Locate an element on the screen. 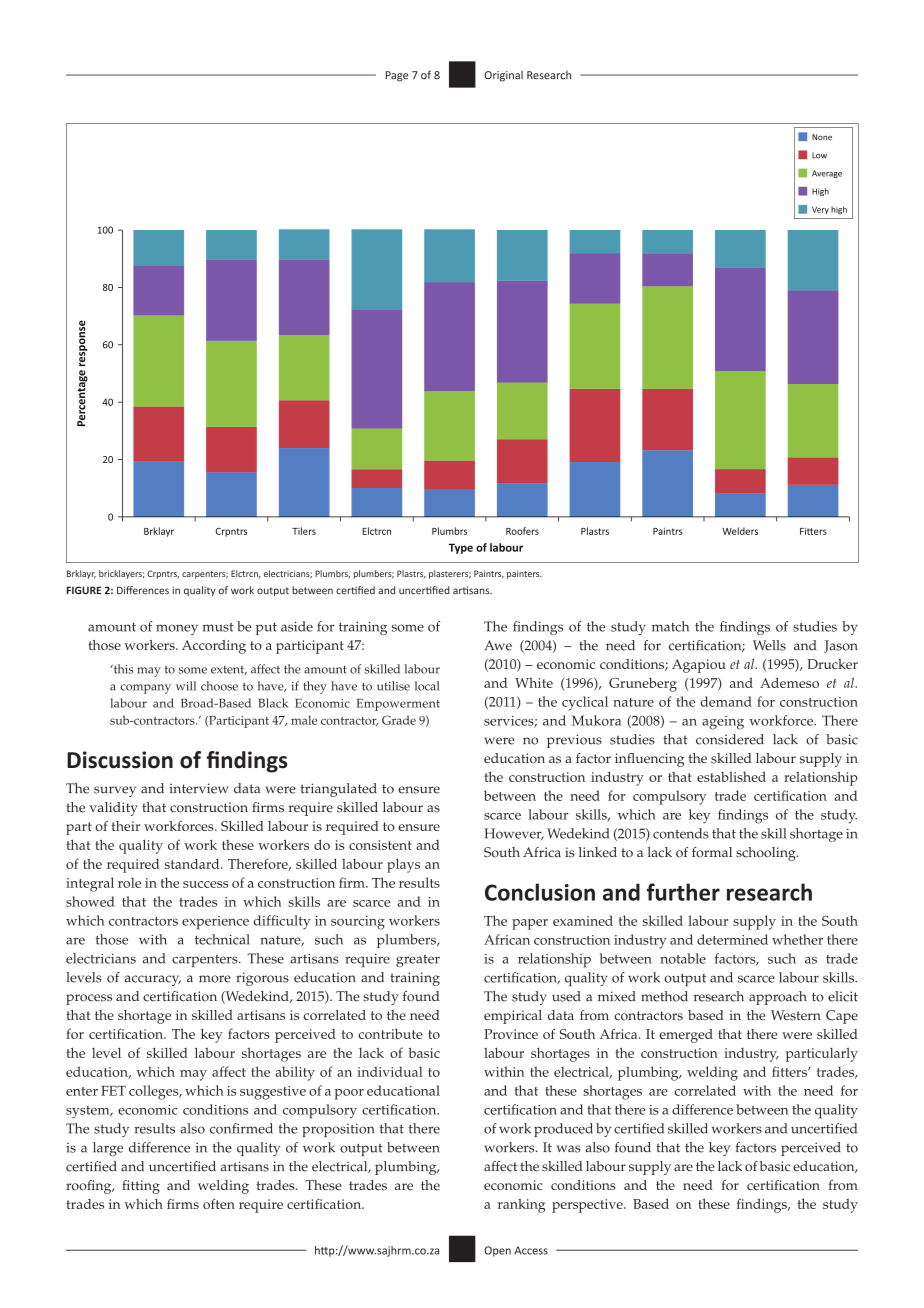 The image size is (924, 1308). Welders is located at coordinates (740, 531).
